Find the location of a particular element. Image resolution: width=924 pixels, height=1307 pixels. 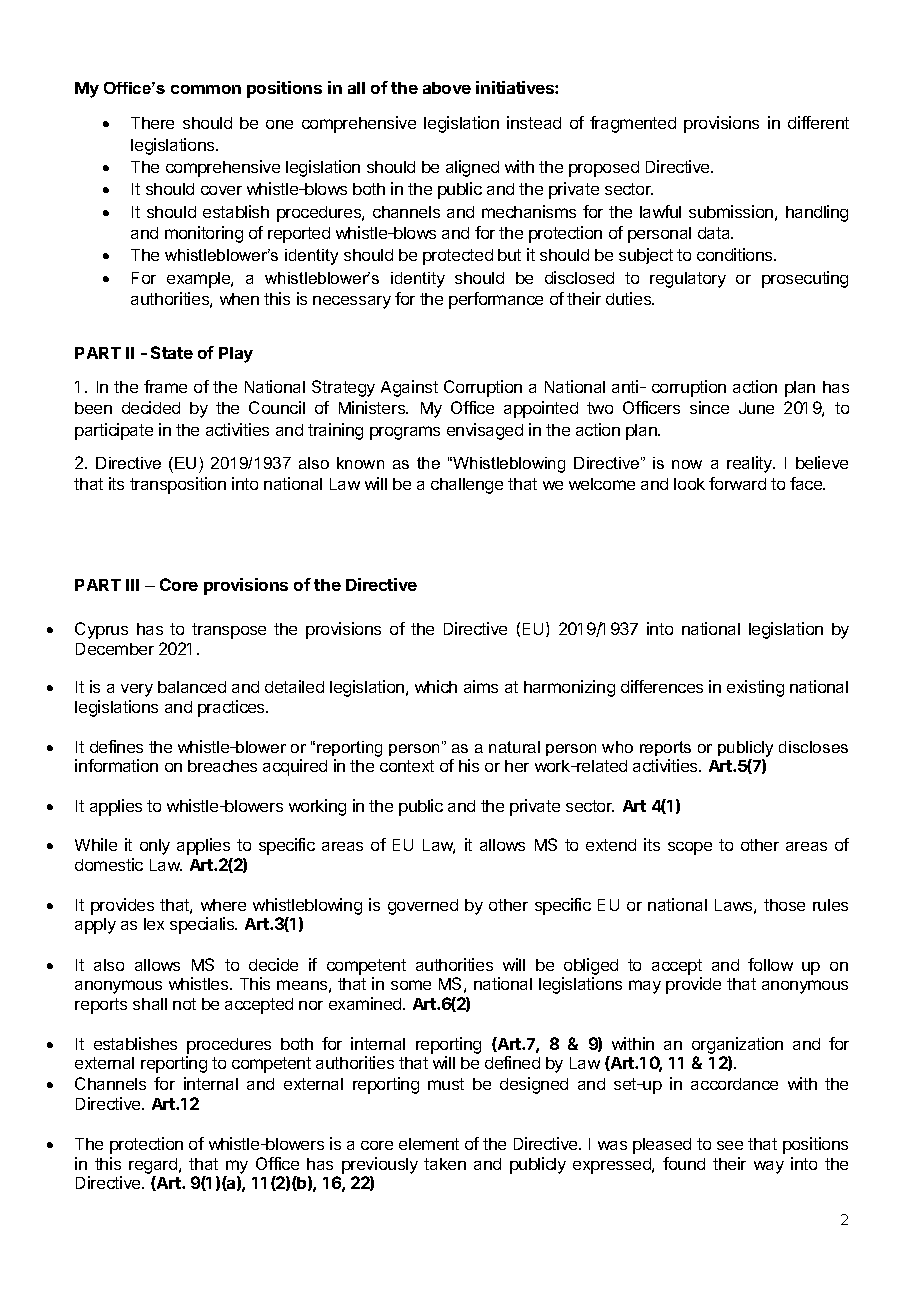

existing is located at coordinates (755, 688).
